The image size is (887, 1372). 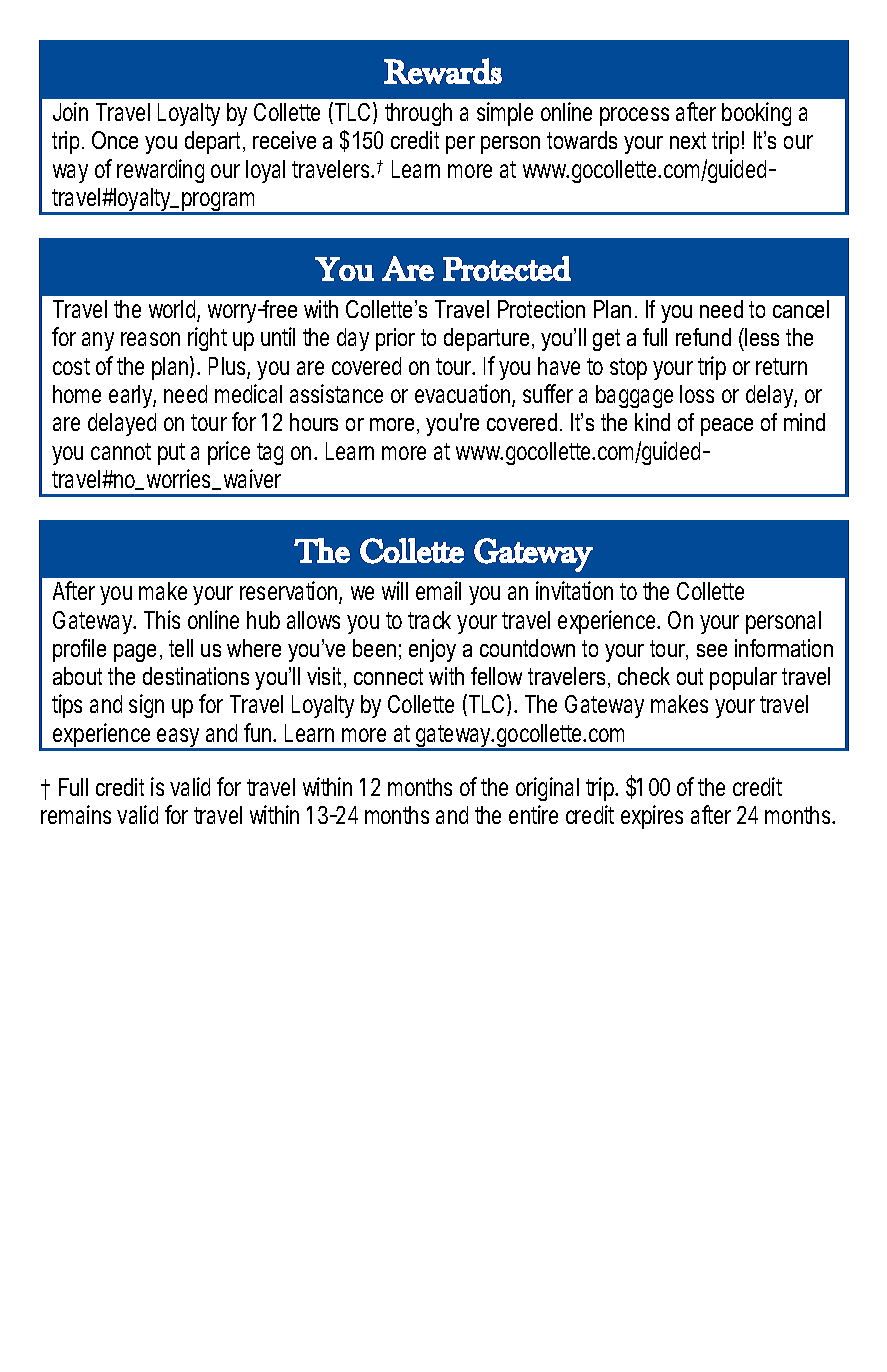 I want to click on Rewards, so click(x=443, y=71).
